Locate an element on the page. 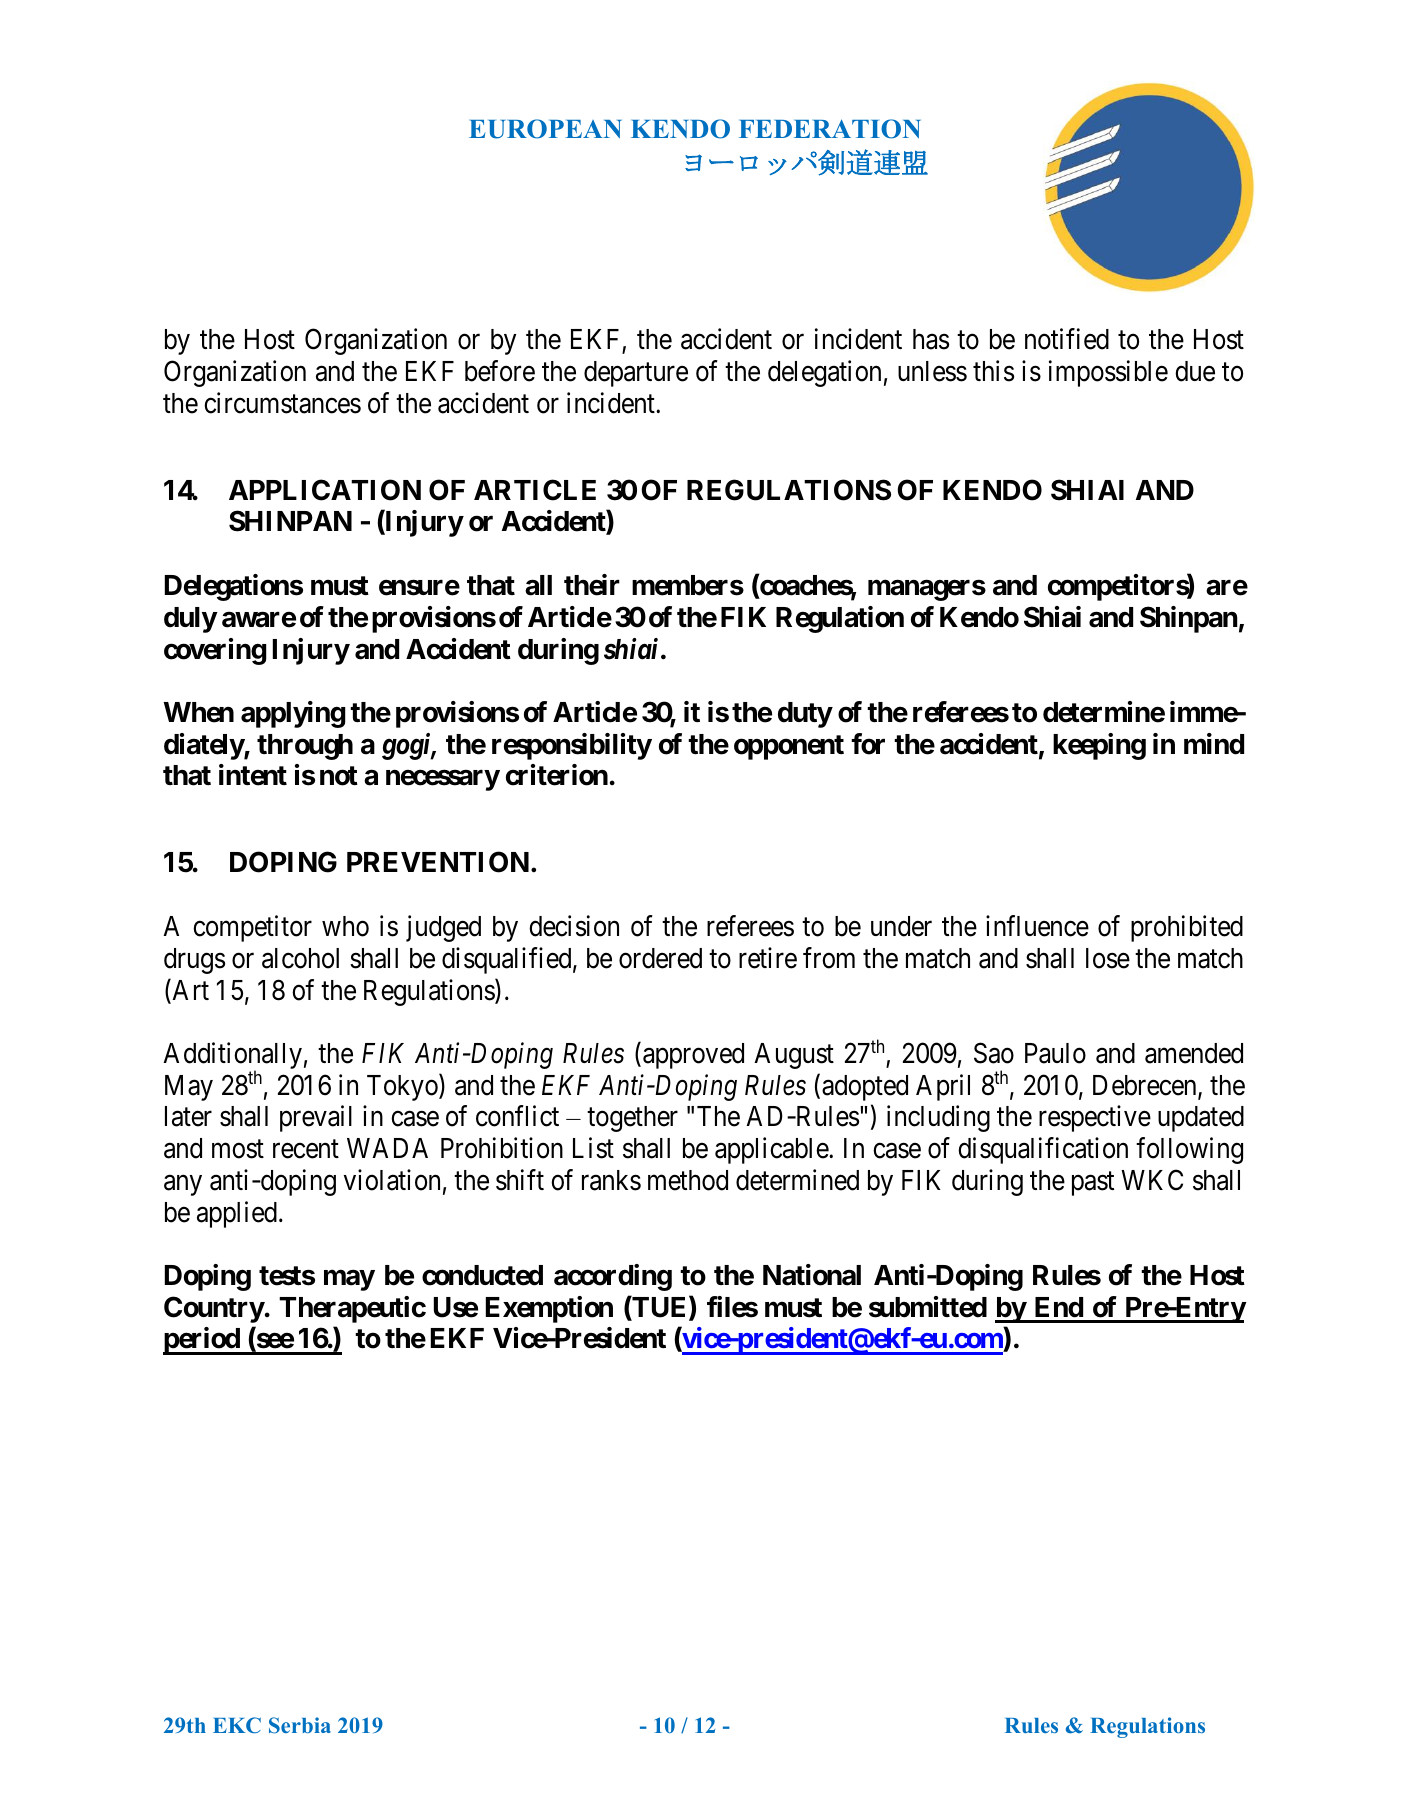 This image has height=1820, width=1407. period is located at coordinates (202, 1341).
